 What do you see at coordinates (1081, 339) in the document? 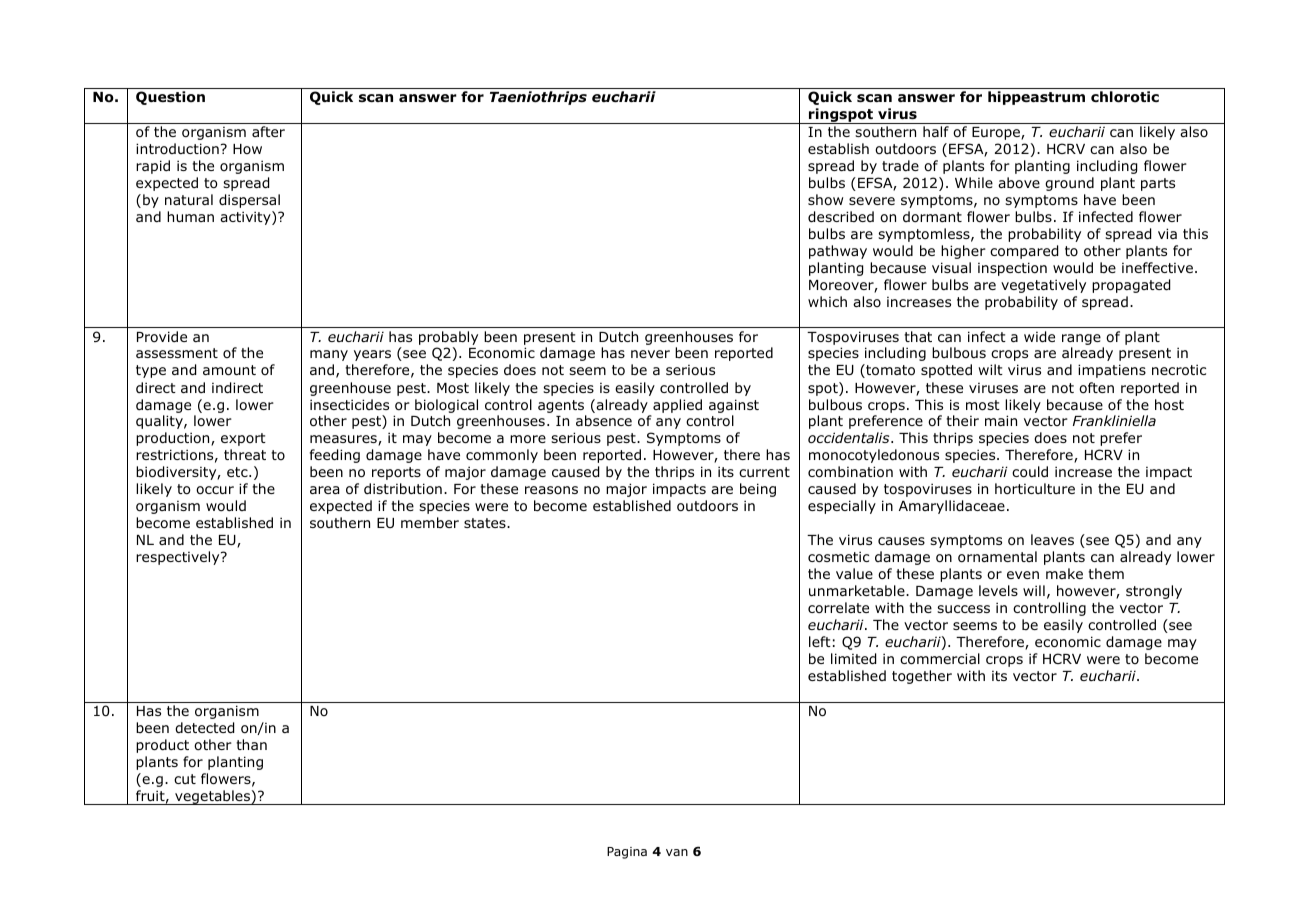
I see `range` at bounding box center [1081, 339].
